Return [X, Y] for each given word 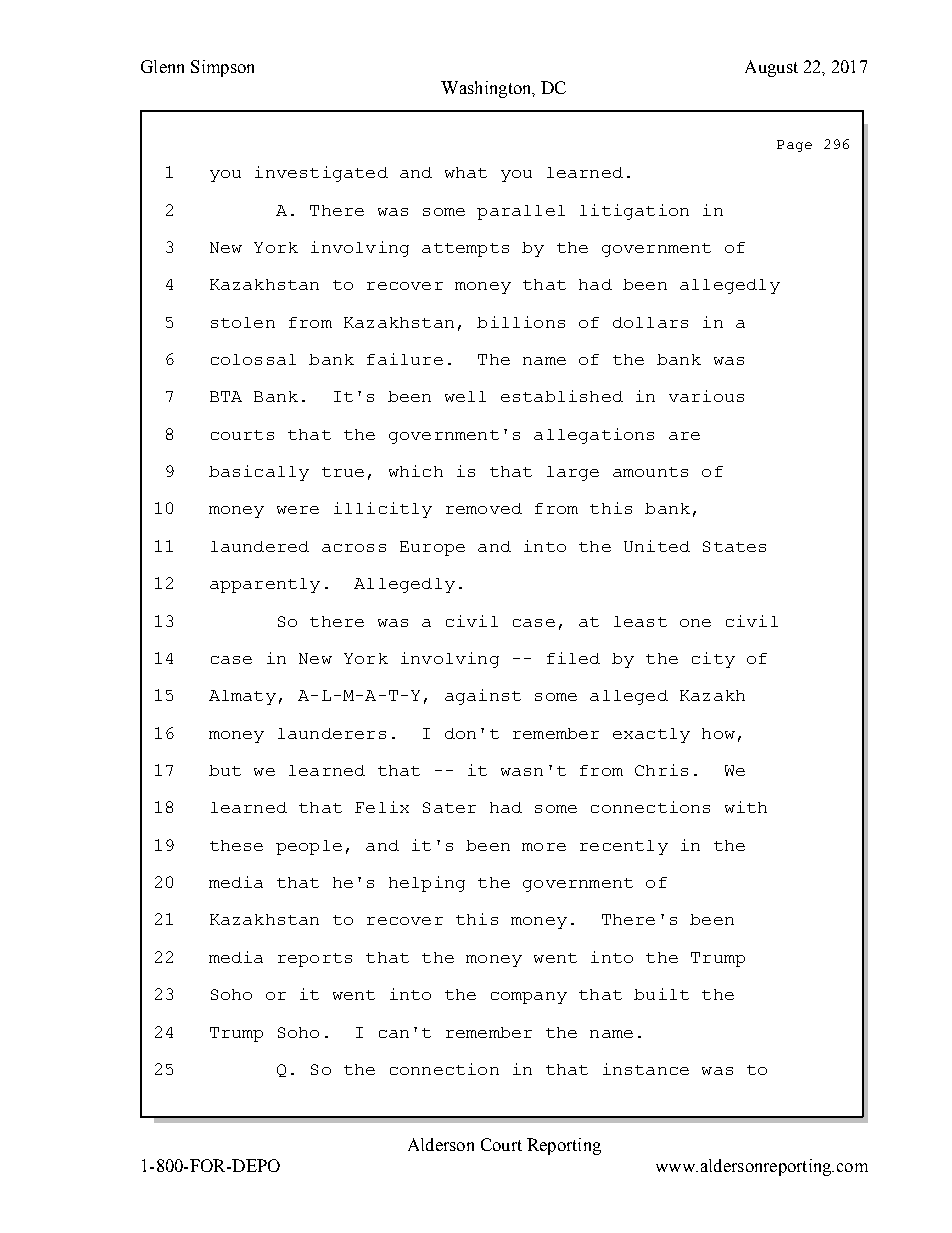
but [225, 770]
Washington [487, 89]
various [706, 396]
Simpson [222, 68]
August [771, 68]
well [465, 396]
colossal [253, 359]
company [529, 998]
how [718, 733]
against [483, 697]
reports [315, 960]
